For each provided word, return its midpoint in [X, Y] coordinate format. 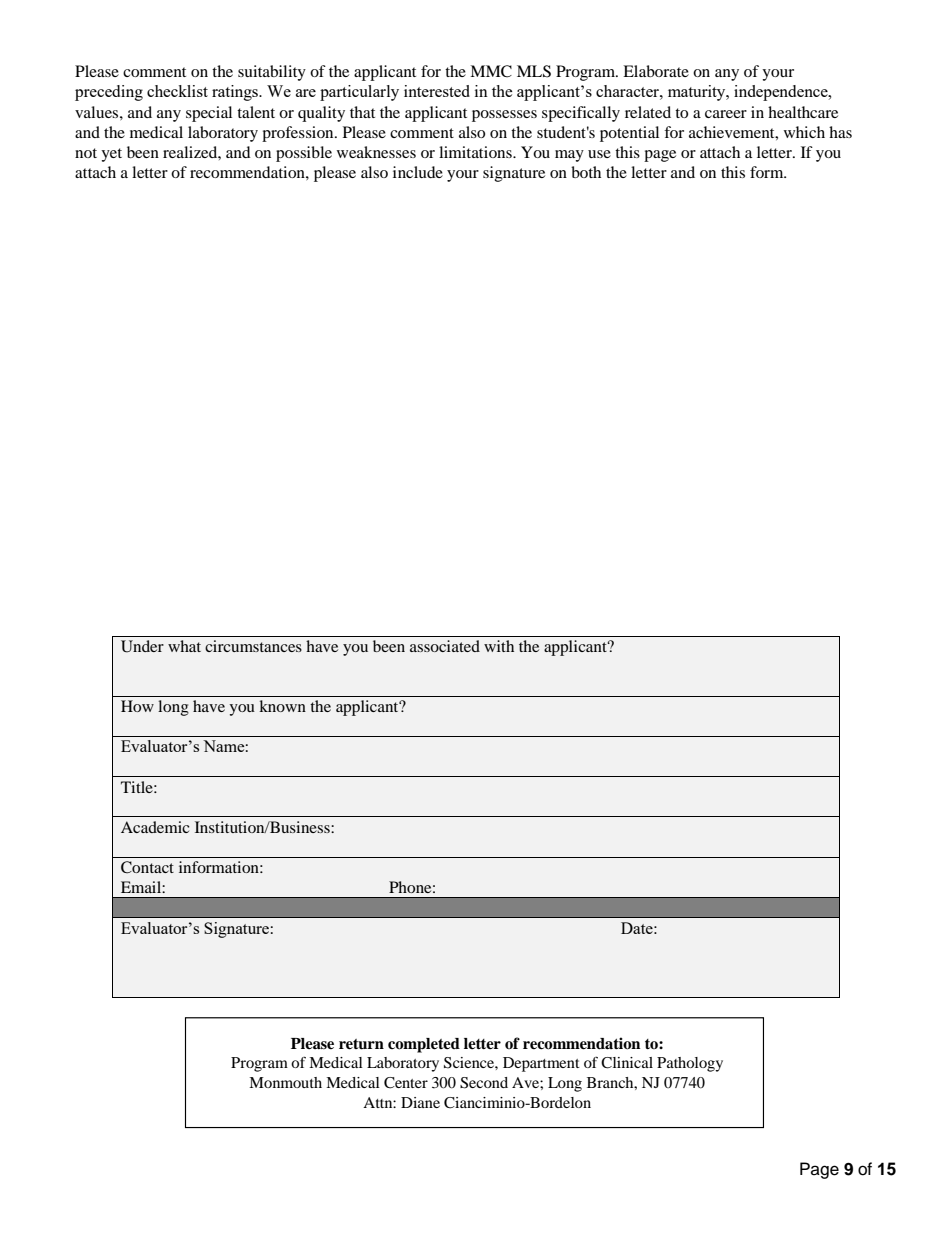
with [499, 646]
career [726, 114]
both [586, 172]
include [418, 172]
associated [445, 646]
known [282, 706]
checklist [177, 91]
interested [437, 91]
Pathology [690, 1064]
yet [111, 155]
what [184, 646]
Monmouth [285, 1082]
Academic [155, 827]
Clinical [627, 1063]
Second [484, 1083]
